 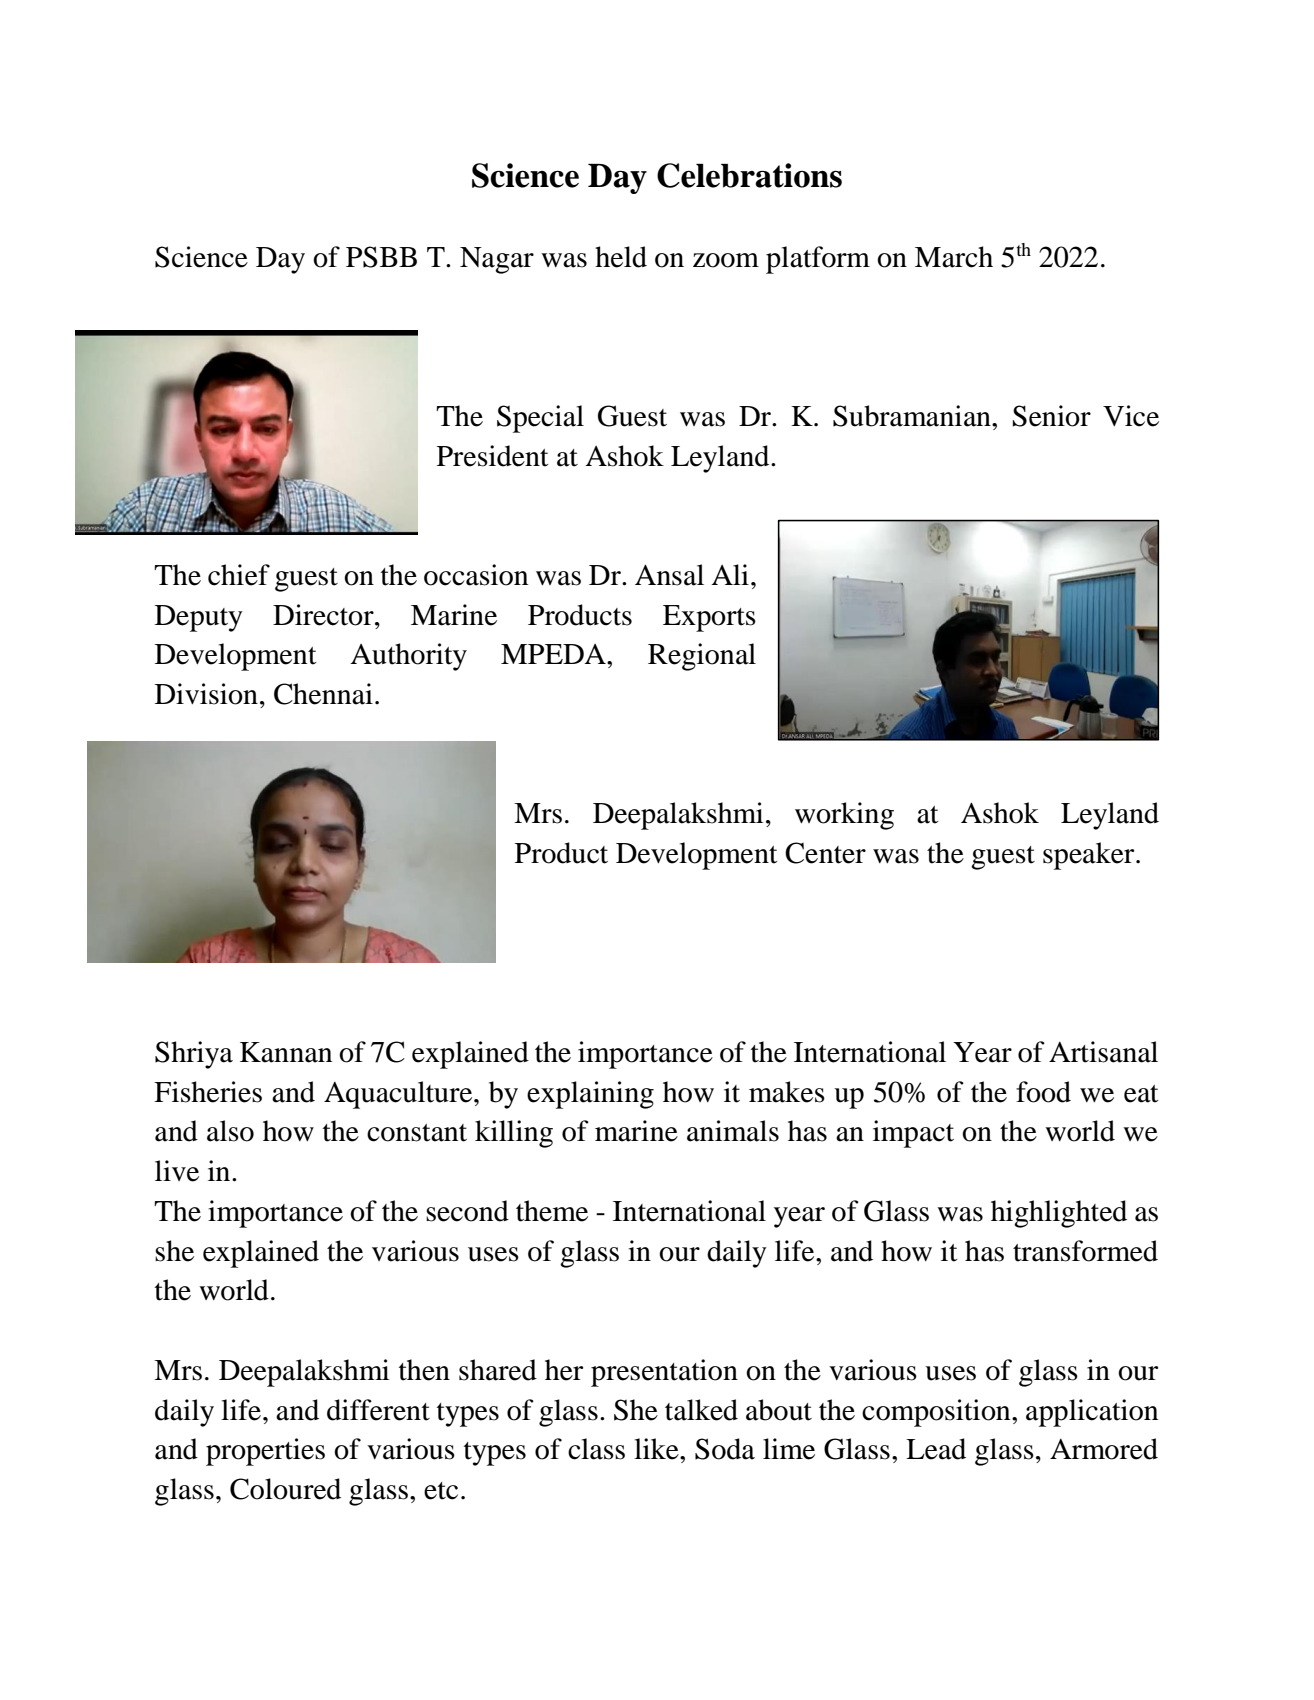 What do you see at coordinates (1104, 1449) in the screenshot?
I see `Armored` at bounding box center [1104, 1449].
